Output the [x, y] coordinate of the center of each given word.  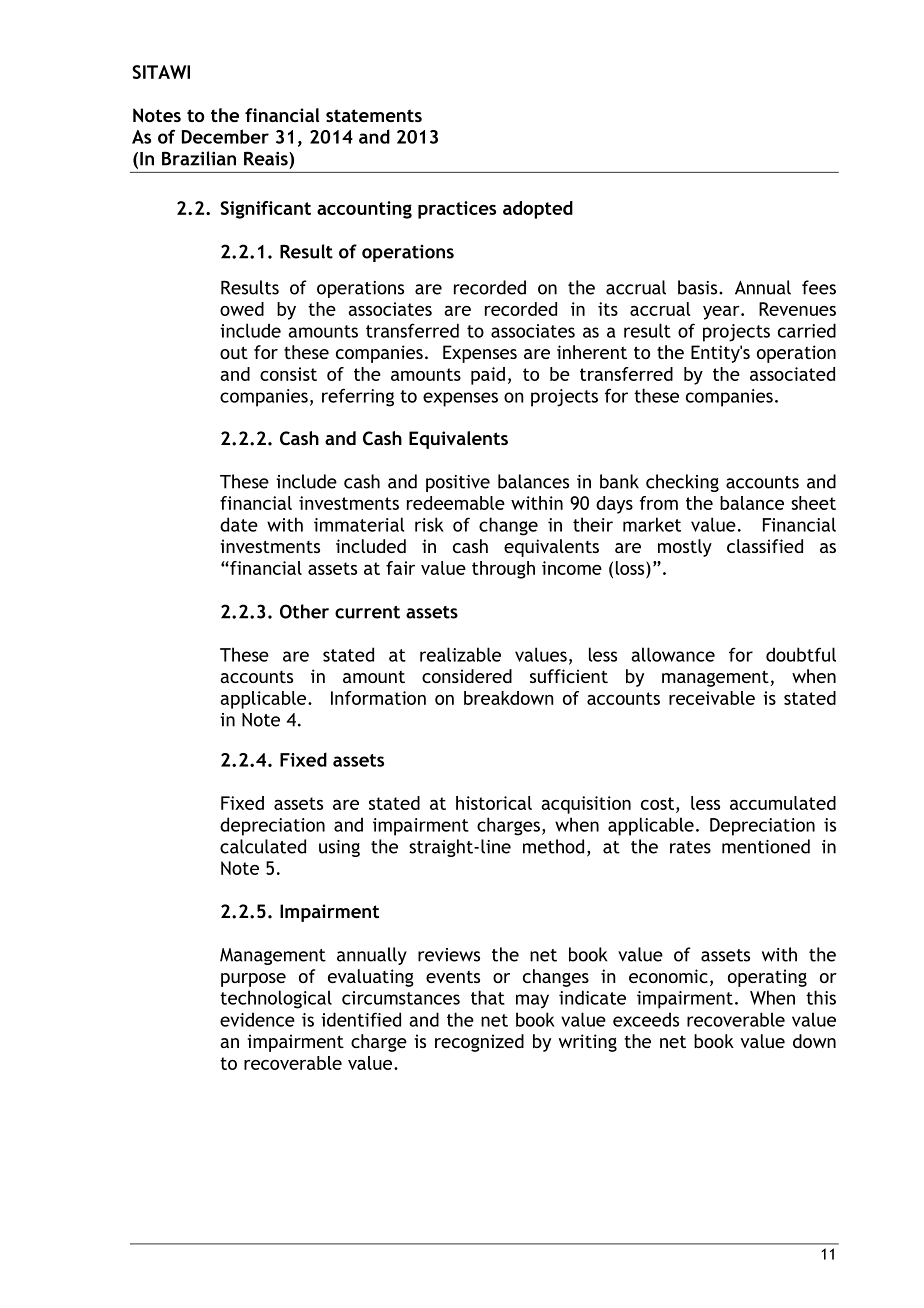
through [503, 570]
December [225, 136]
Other [304, 611]
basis [699, 287]
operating [767, 978]
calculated [263, 846]
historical [494, 803]
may [532, 1001]
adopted [538, 210]
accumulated [783, 803]
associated [792, 374]
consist [288, 374]
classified [765, 546]
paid [488, 376]
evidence [257, 1019]
